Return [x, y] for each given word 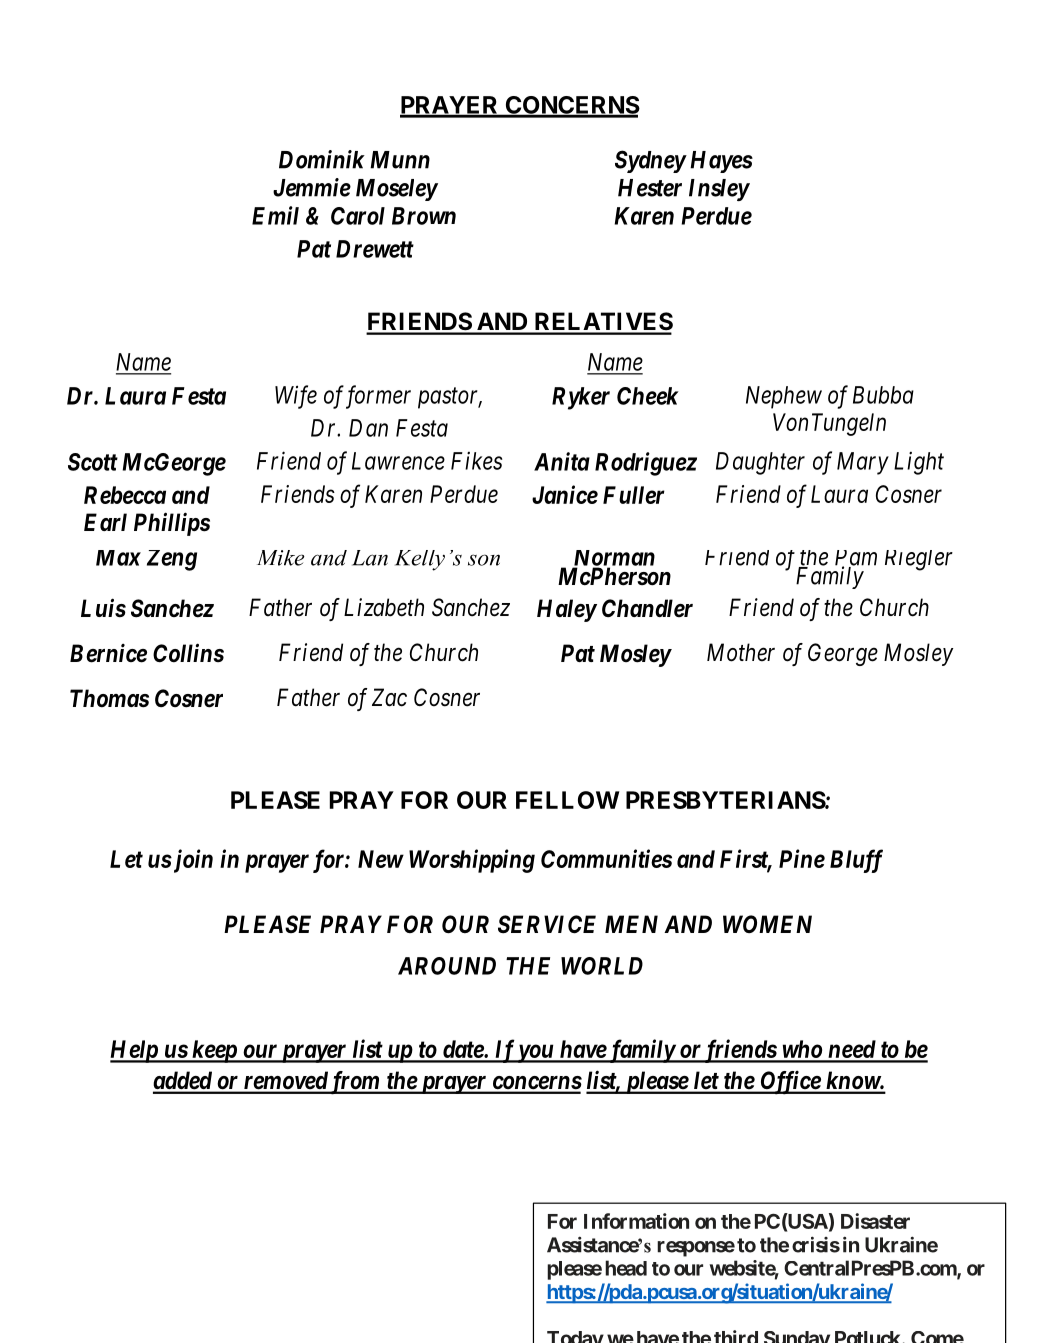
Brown [424, 216]
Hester [650, 188]
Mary [863, 463]
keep [213, 1051]
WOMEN [767, 924]
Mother [741, 652]
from [354, 1083]
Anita [562, 461]
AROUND [447, 966]
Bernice [108, 653]
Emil [275, 215]
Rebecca [125, 495]
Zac [389, 697]
